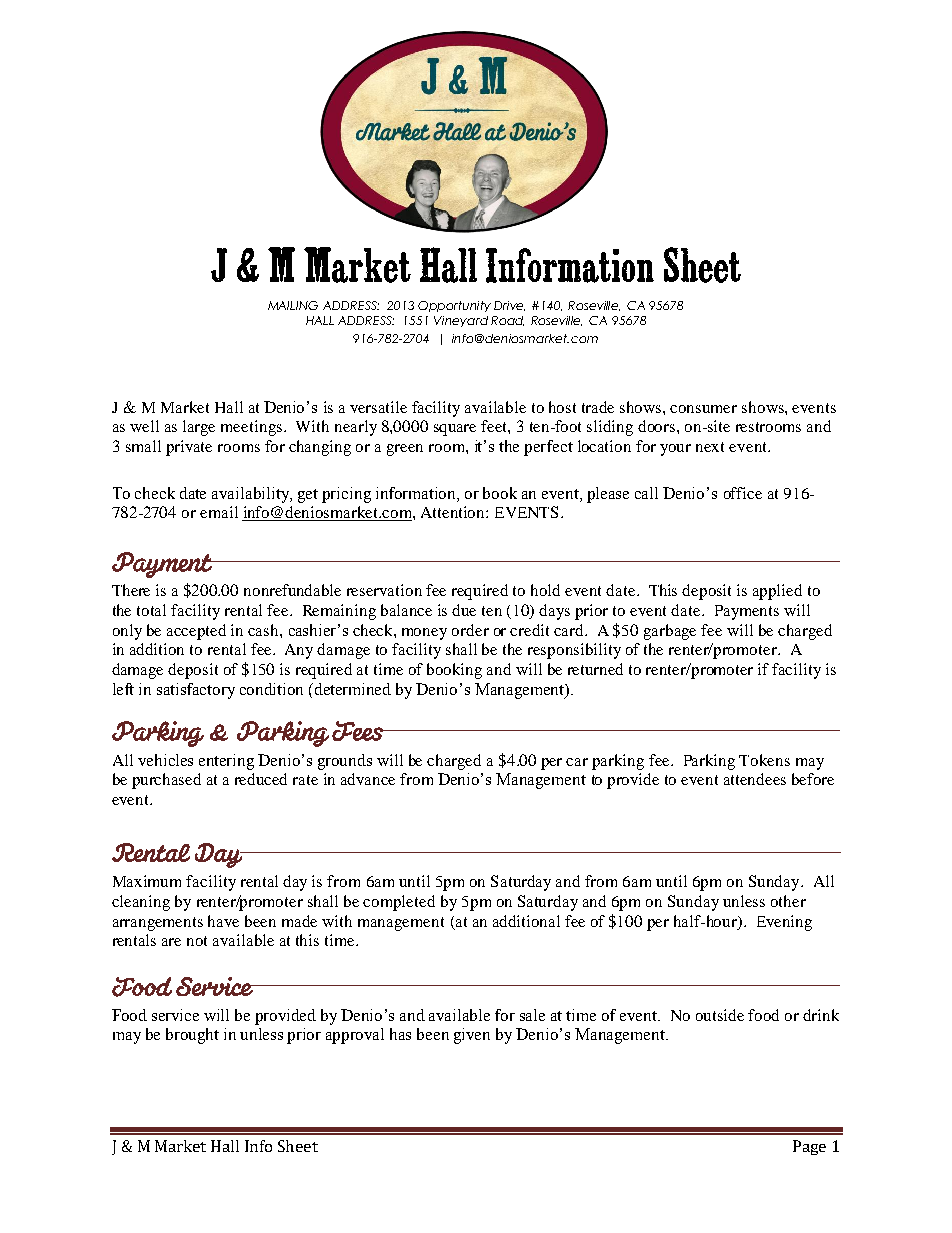  What do you see at coordinates (507, 321) in the screenshot?
I see `Road` at bounding box center [507, 321].
